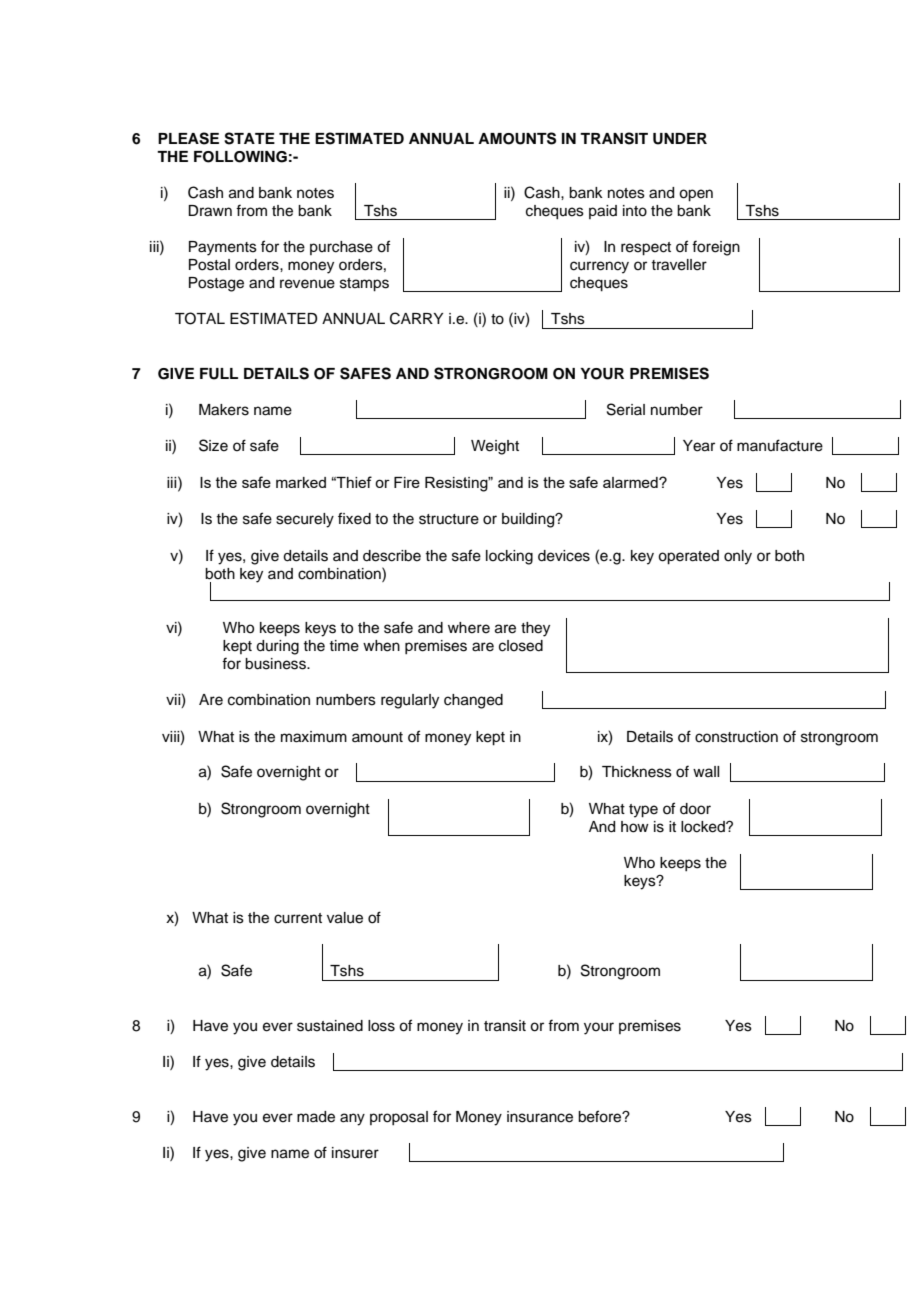 Image resolution: width=924 pixels, height=1308 pixels. I want to click on door, so click(695, 809).
